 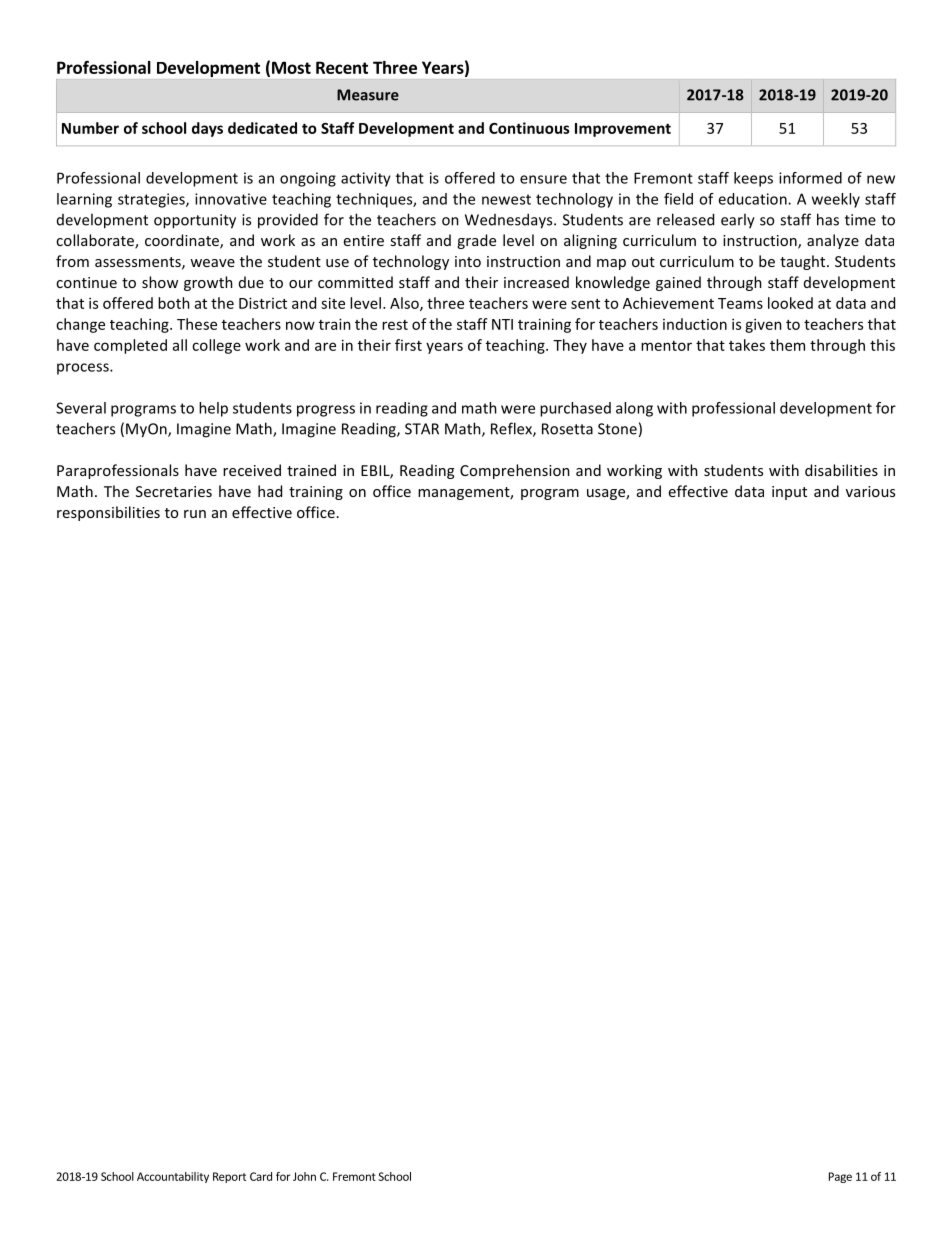 What do you see at coordinates (173, 1177) in the document?
I see `Accountability` at bounding box center [173, 1177].
